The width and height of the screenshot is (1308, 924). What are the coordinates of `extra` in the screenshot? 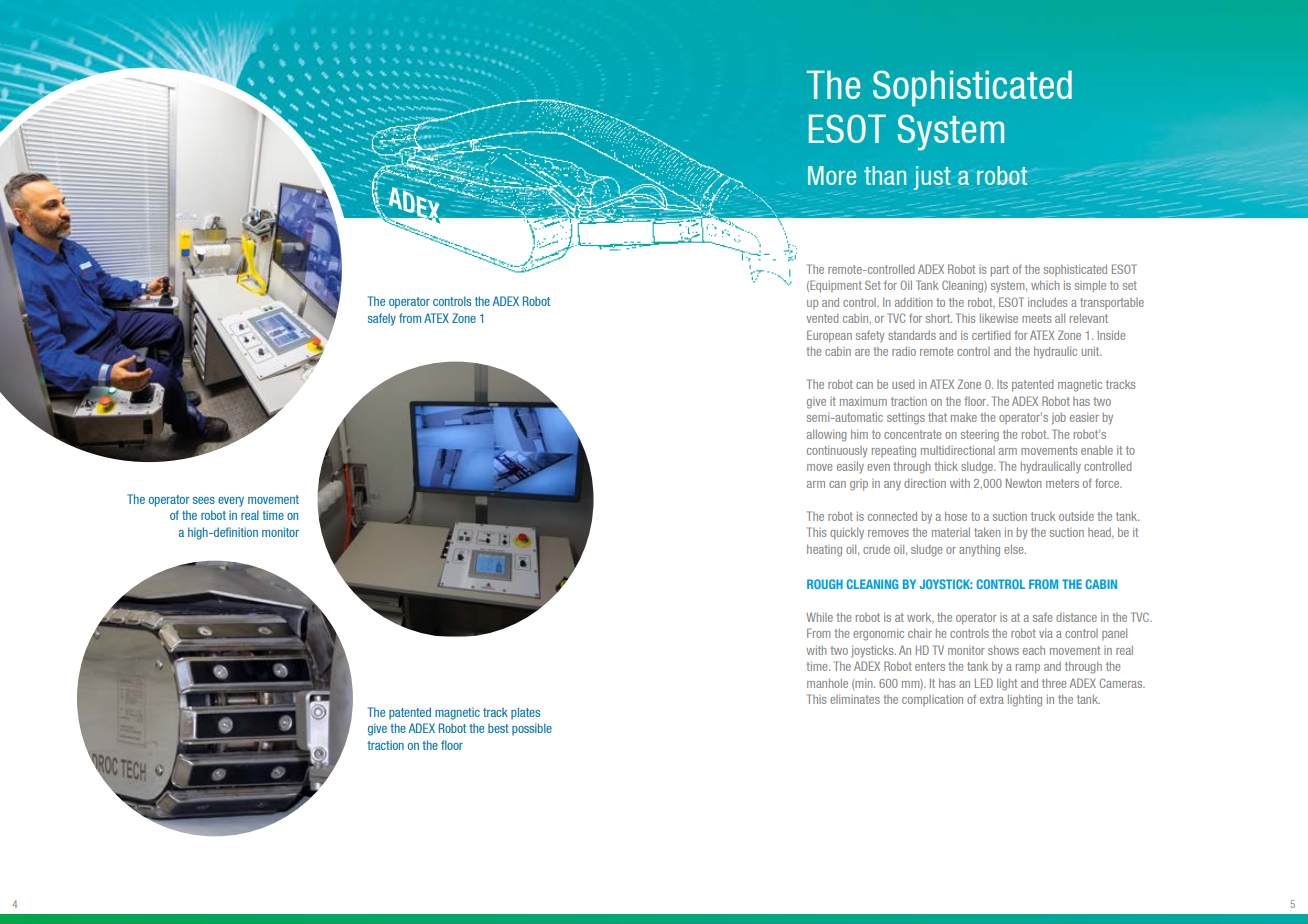 It's located at (992, 699).
